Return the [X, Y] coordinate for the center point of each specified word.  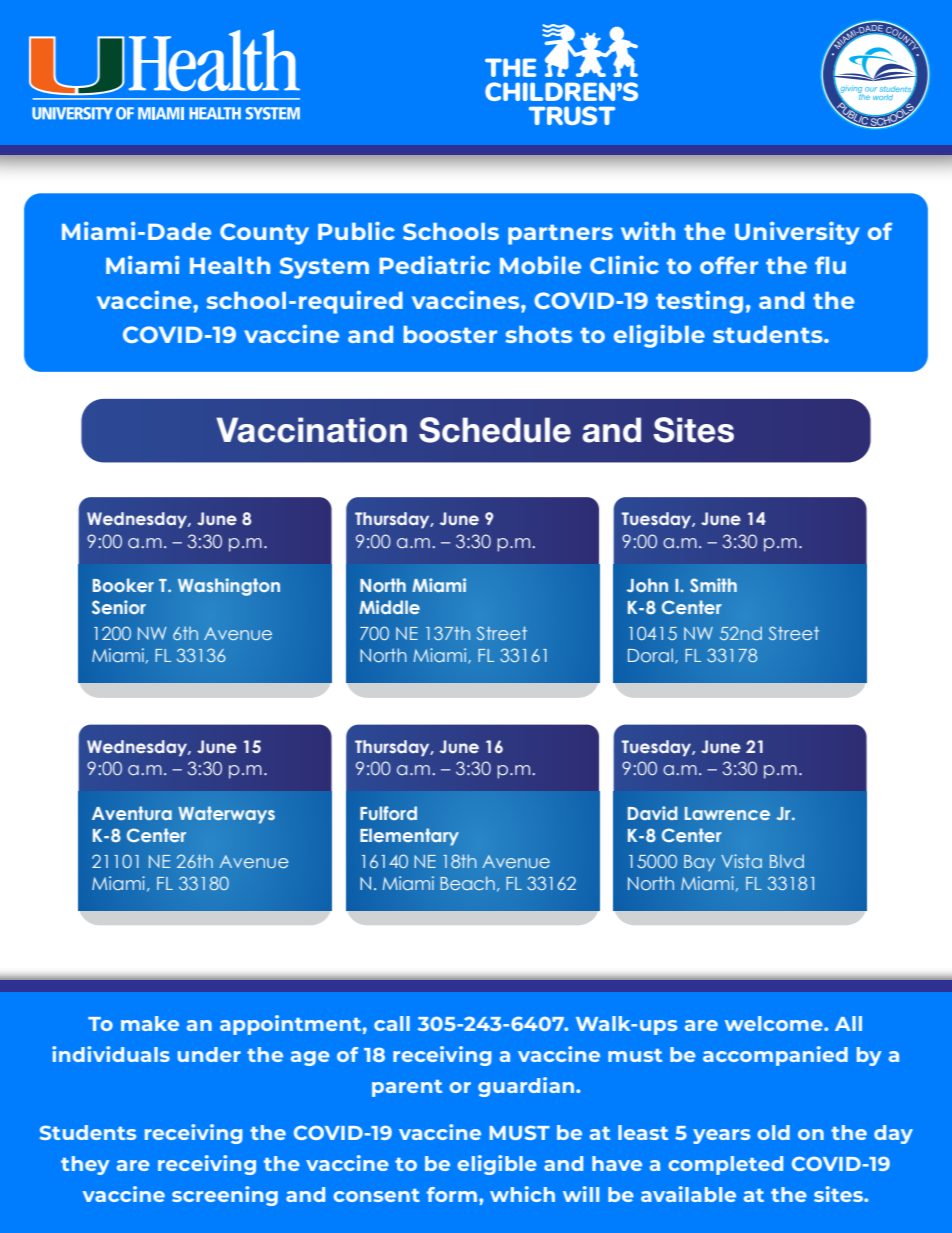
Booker [123, 585]
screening [225, 1196]
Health [230, 265]
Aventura [132, 813]
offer [729, 265]
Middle [389, 607]
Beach [467, 883]
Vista [741, 861]
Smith [713, 585]
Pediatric [434, 265]
